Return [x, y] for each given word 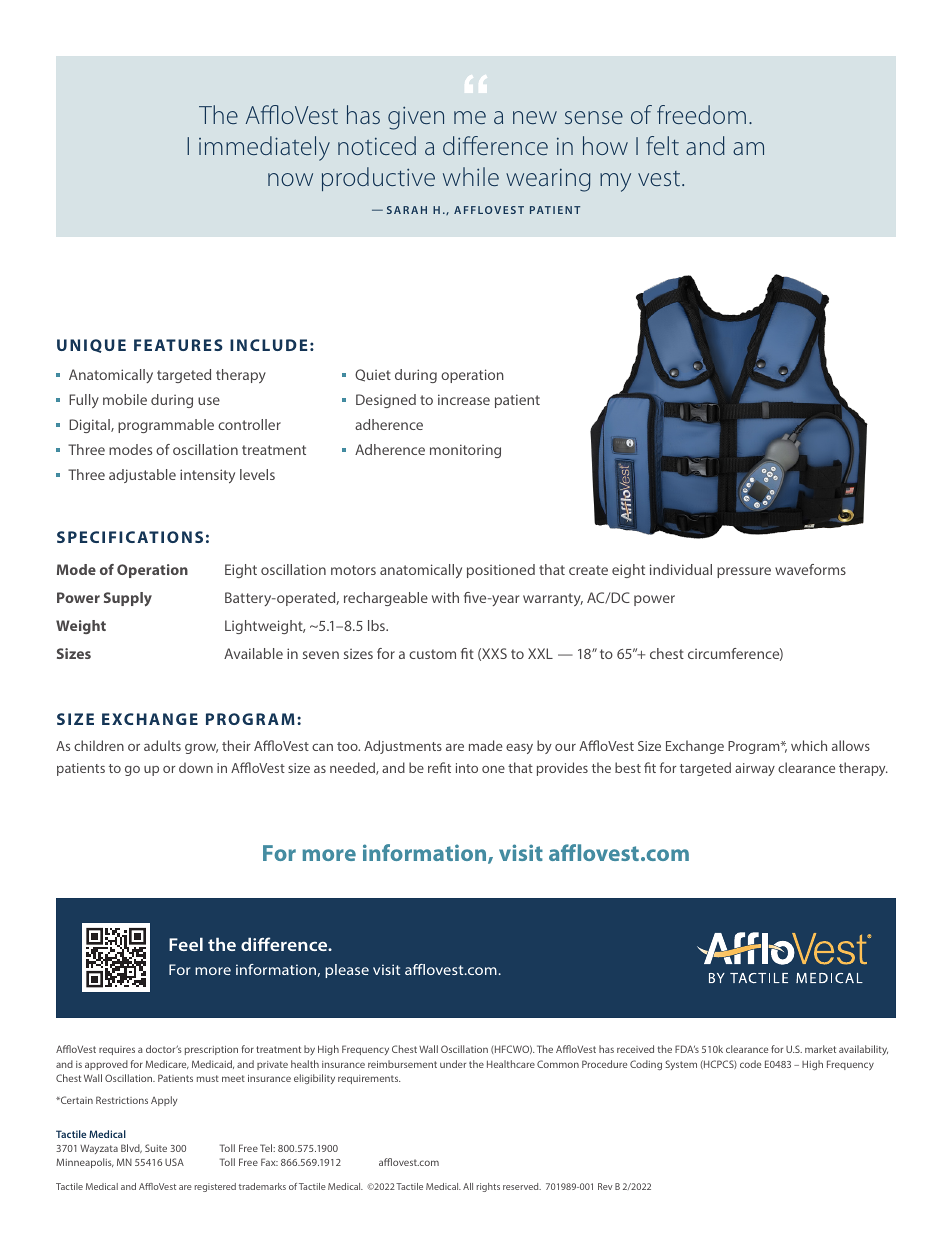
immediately [264, 148]
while [471, 176]
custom [432, 654]
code [750, 1064]
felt [662, 145]
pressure [744, 572]
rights [488, 1187]
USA [174, 1162]
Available [253, 653]
